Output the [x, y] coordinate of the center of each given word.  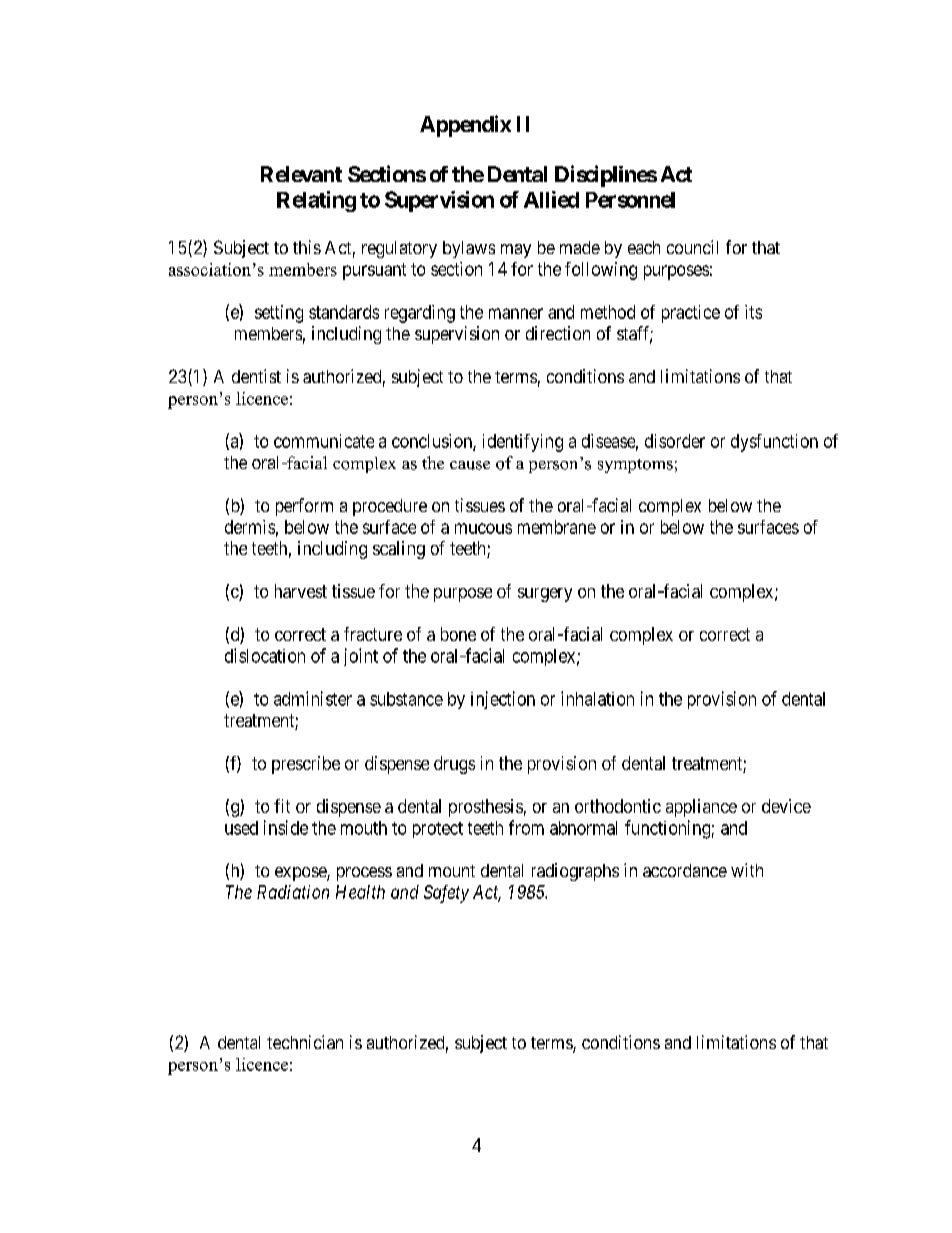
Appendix [465, 126]
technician [305, 1042]
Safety [446, 894]
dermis [250, 527]
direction [558, 333]
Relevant [301, 174]
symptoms [635, 466]
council [692, 247]
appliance [701, 808]
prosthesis [486, 808]
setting [279, 314]
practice [691, 314]
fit [282, 806]
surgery [545, 595]
